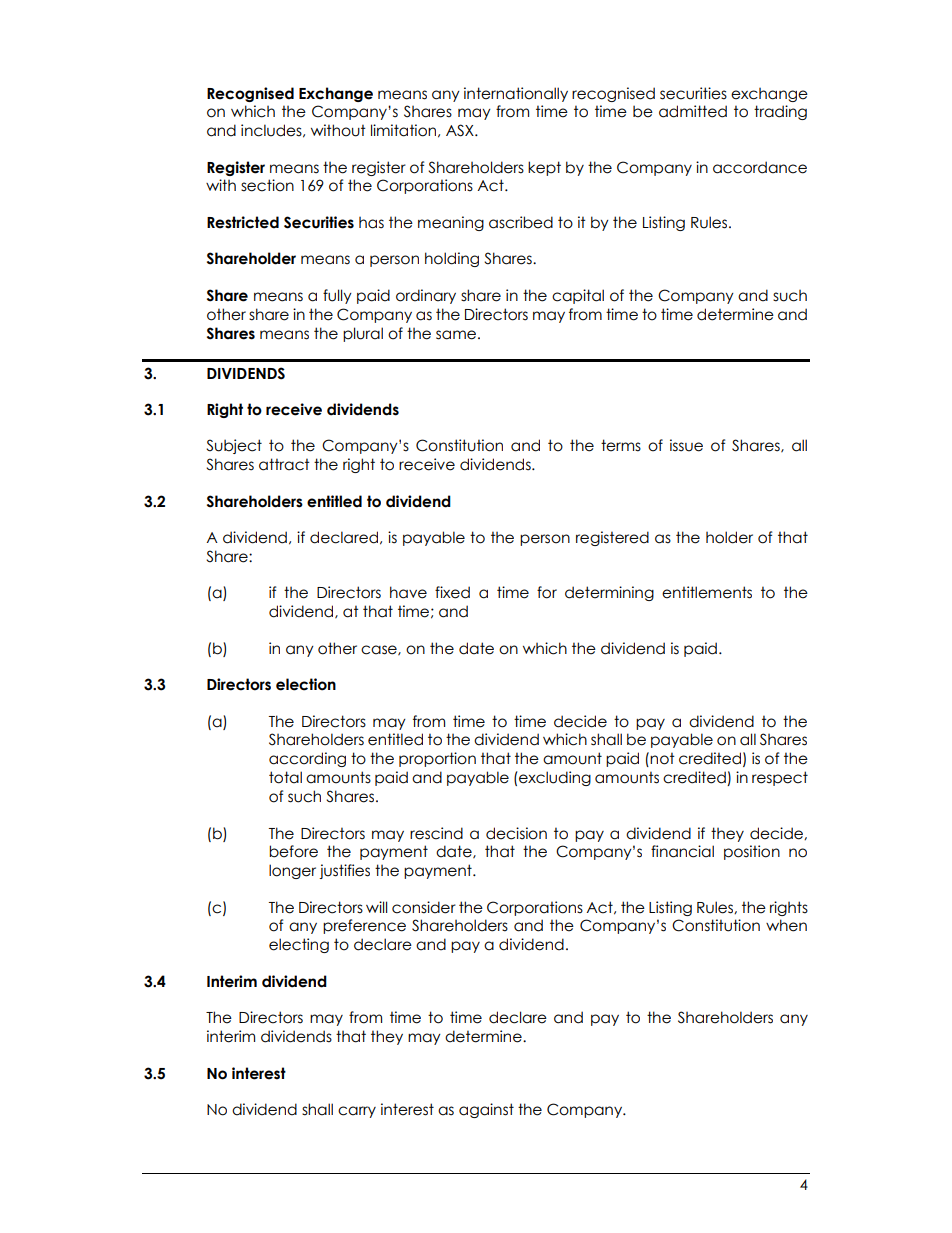 This image has width=952, height=1233. Describe the element at coordinates (306, 684) in the image. I see `election` at that location.
